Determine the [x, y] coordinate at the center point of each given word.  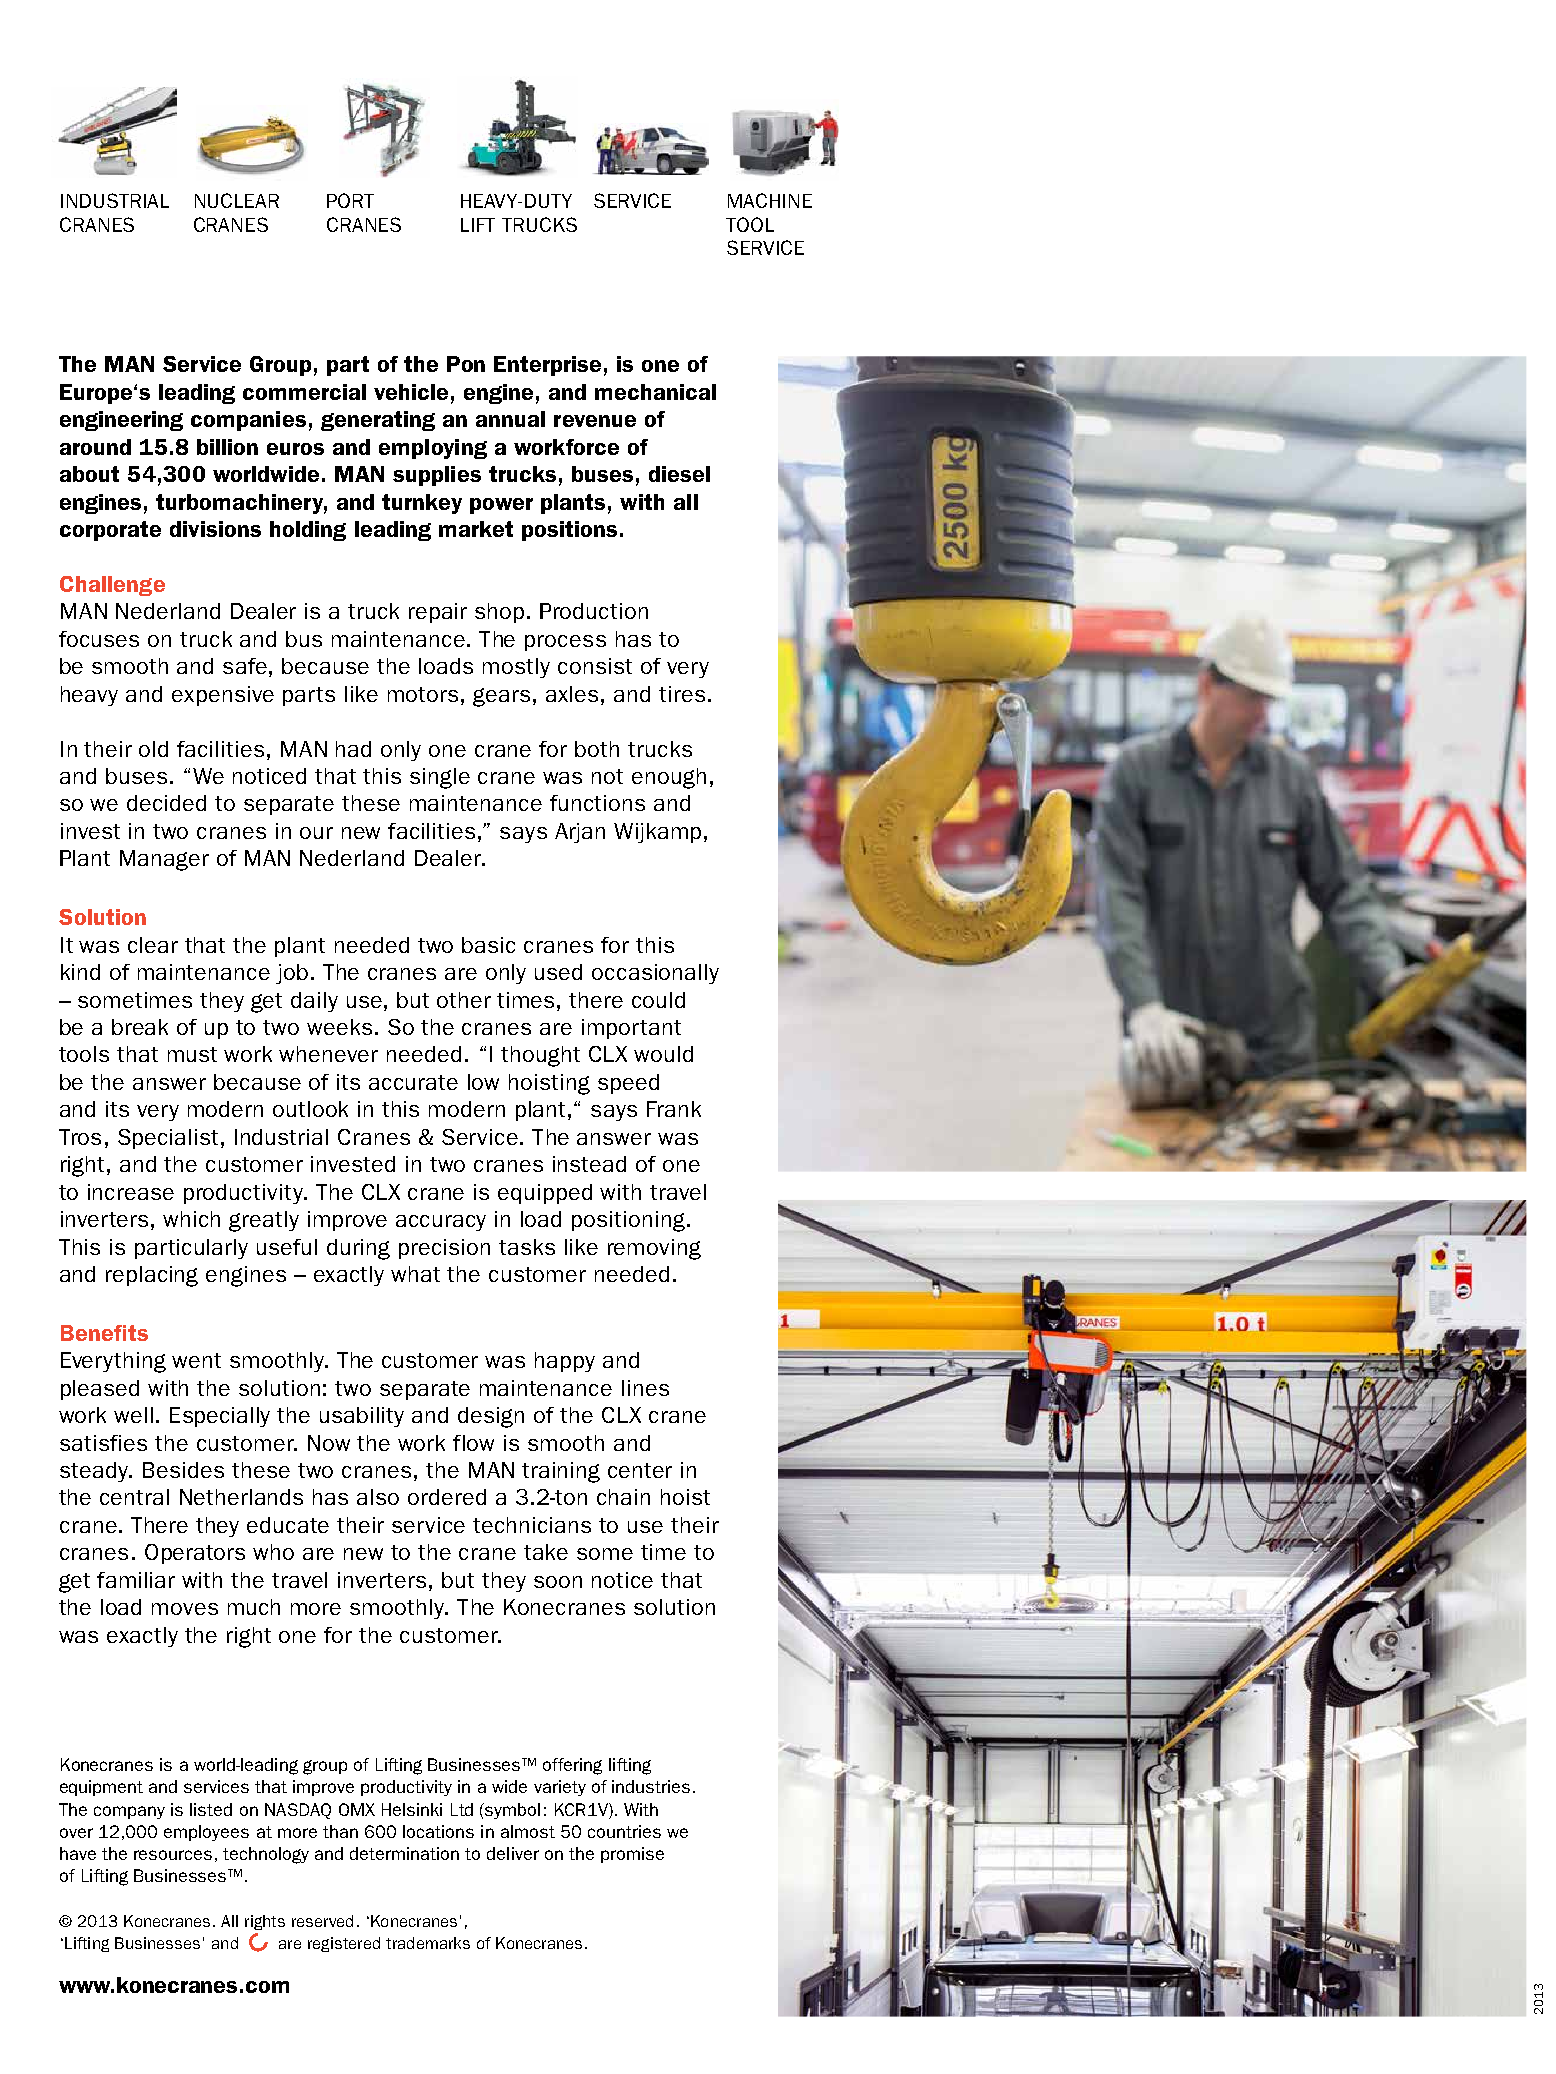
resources [173, 1855]
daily [314, 1002]
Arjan [580, 833]
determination [404, 1853]
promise [632, 1855]
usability [362, 1417]
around [95, 447]
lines [645, 1388]
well [133, 1415]
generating [378, 421]
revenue [595, 421]
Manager [164, 860]
